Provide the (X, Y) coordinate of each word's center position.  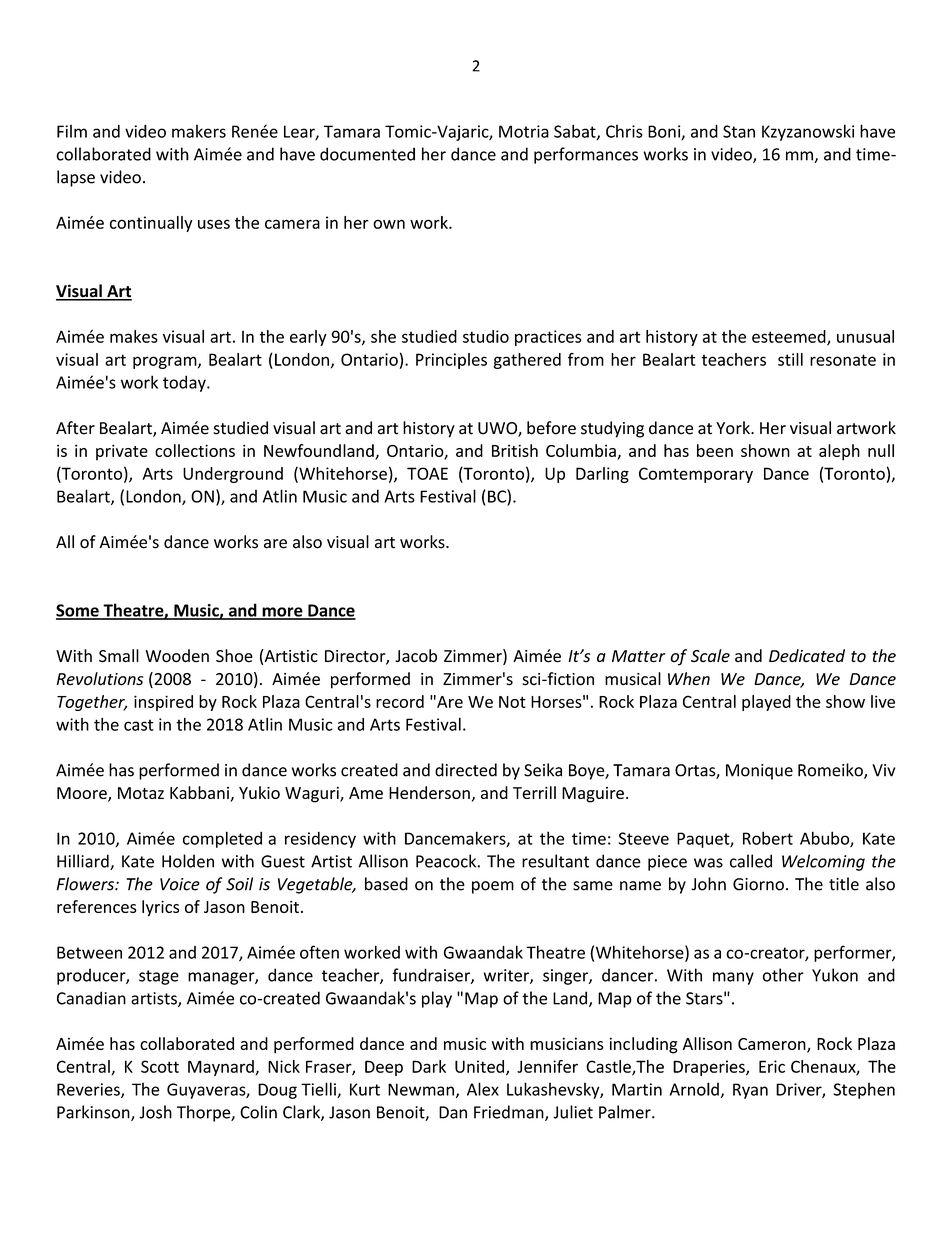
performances (586, 155)
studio (486, 336)
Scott (160, 1066)
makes (134, 336)
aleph (839, 452)
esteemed (790, 337)
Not (512, 702)
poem (493, 887)
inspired (163, 703)
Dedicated (807, 656)
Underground (233, 475)
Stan (739, 131)
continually (151, 224)
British (515, 450)
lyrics (160, 908)
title (844, 884)
